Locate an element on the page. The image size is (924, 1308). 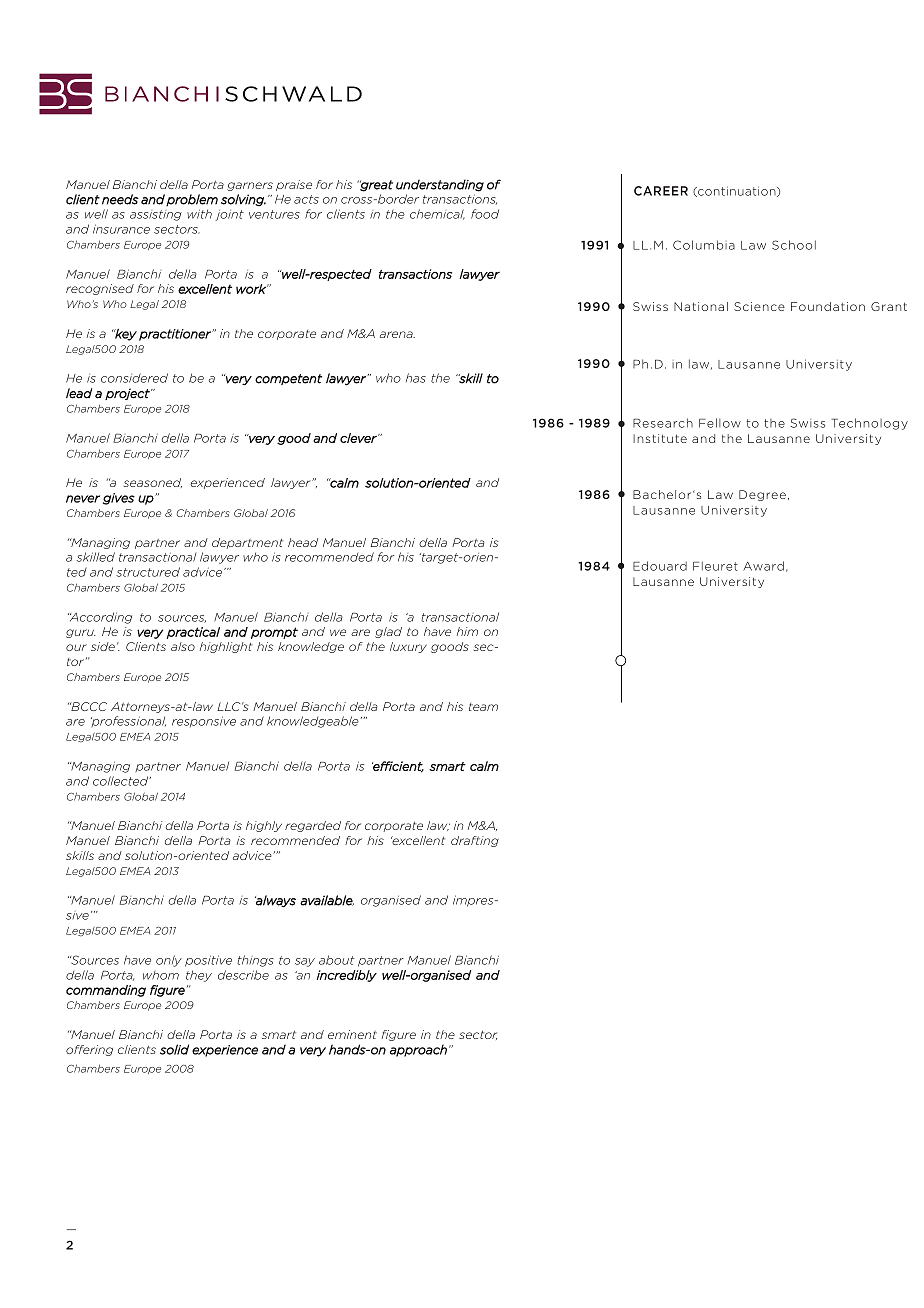
Award is located at coordinates (763, 566).
